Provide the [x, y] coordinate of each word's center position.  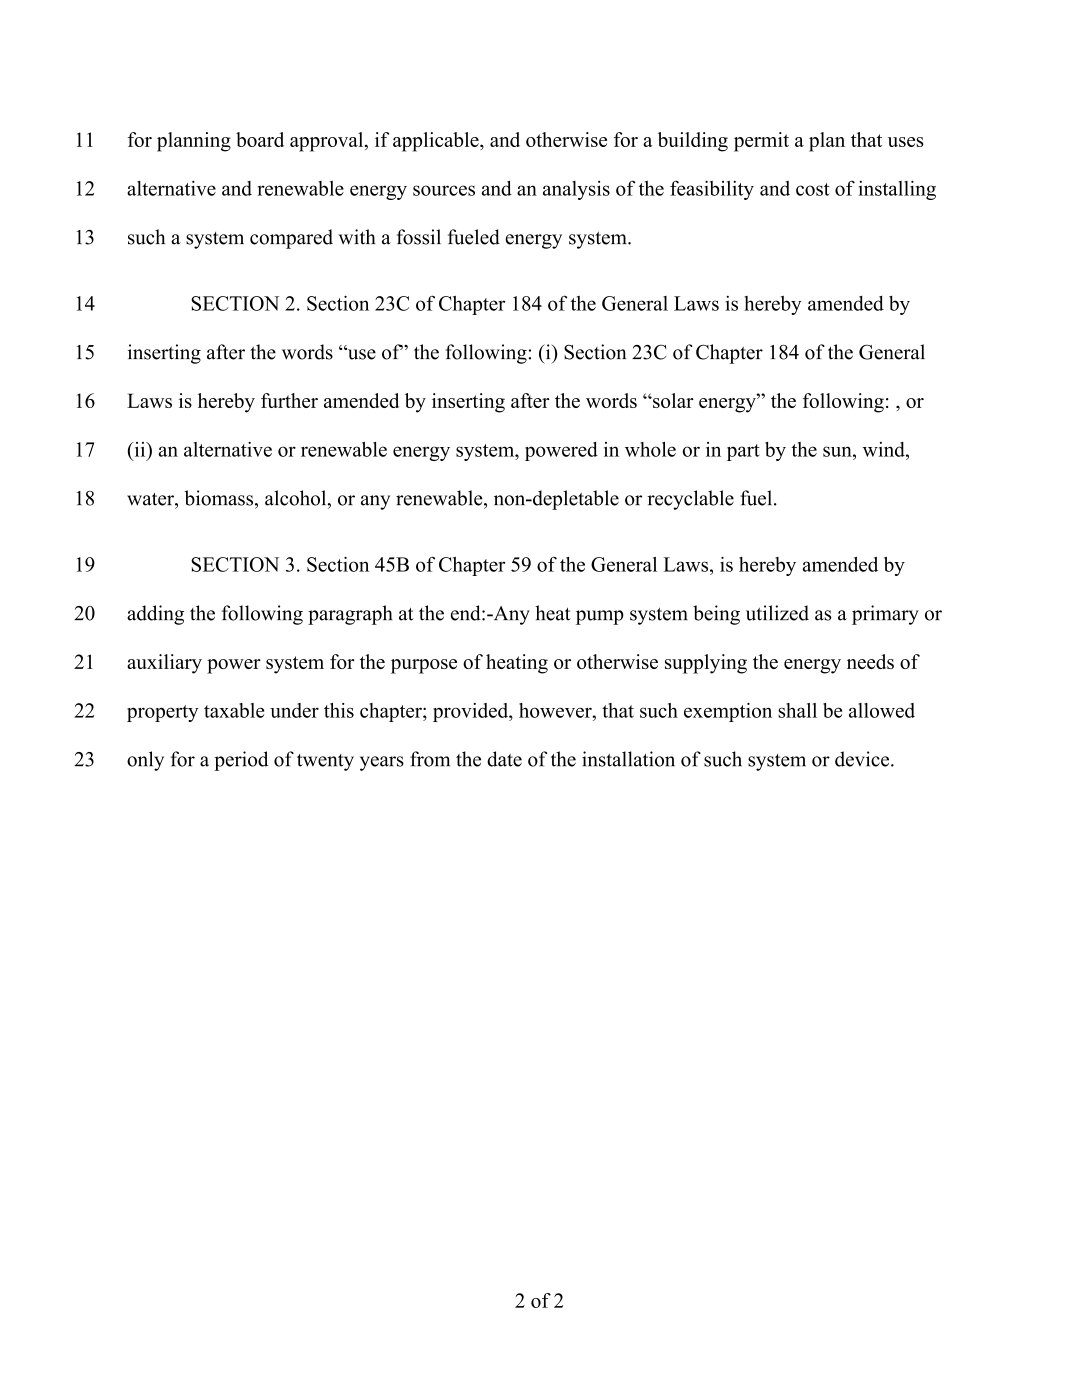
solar [672, 400]
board [260, 139]
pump [600, 617]
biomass [220, 498]
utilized [777, 613]
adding [155, 615]
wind [885, 449]
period [241, 761]
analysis [576, 190]
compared [291, 239]
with [357, 237]
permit [761, 142]
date [504, 759]
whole [650, 449]
